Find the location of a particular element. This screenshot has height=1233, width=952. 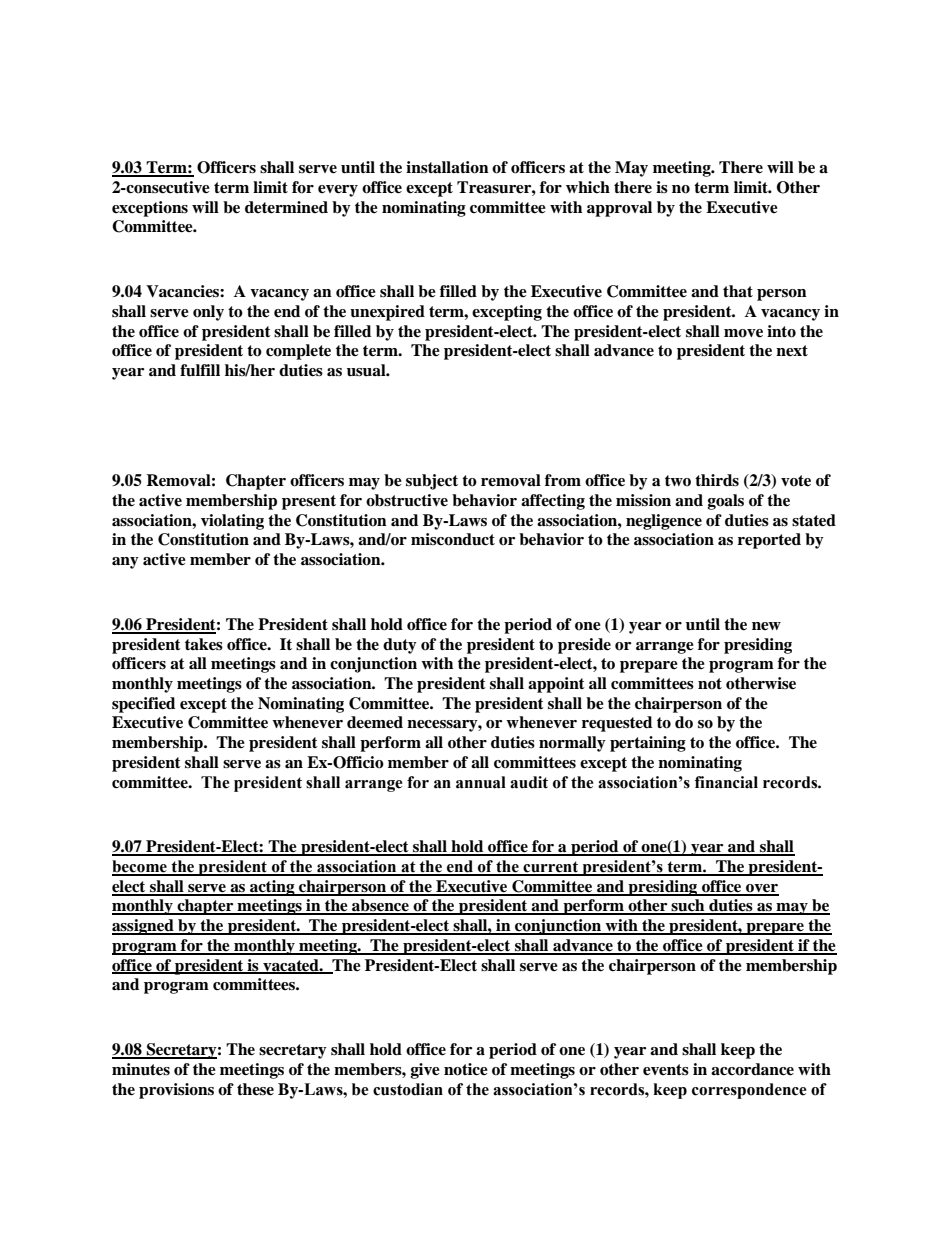

approval is located at coordinates (619, 209).
